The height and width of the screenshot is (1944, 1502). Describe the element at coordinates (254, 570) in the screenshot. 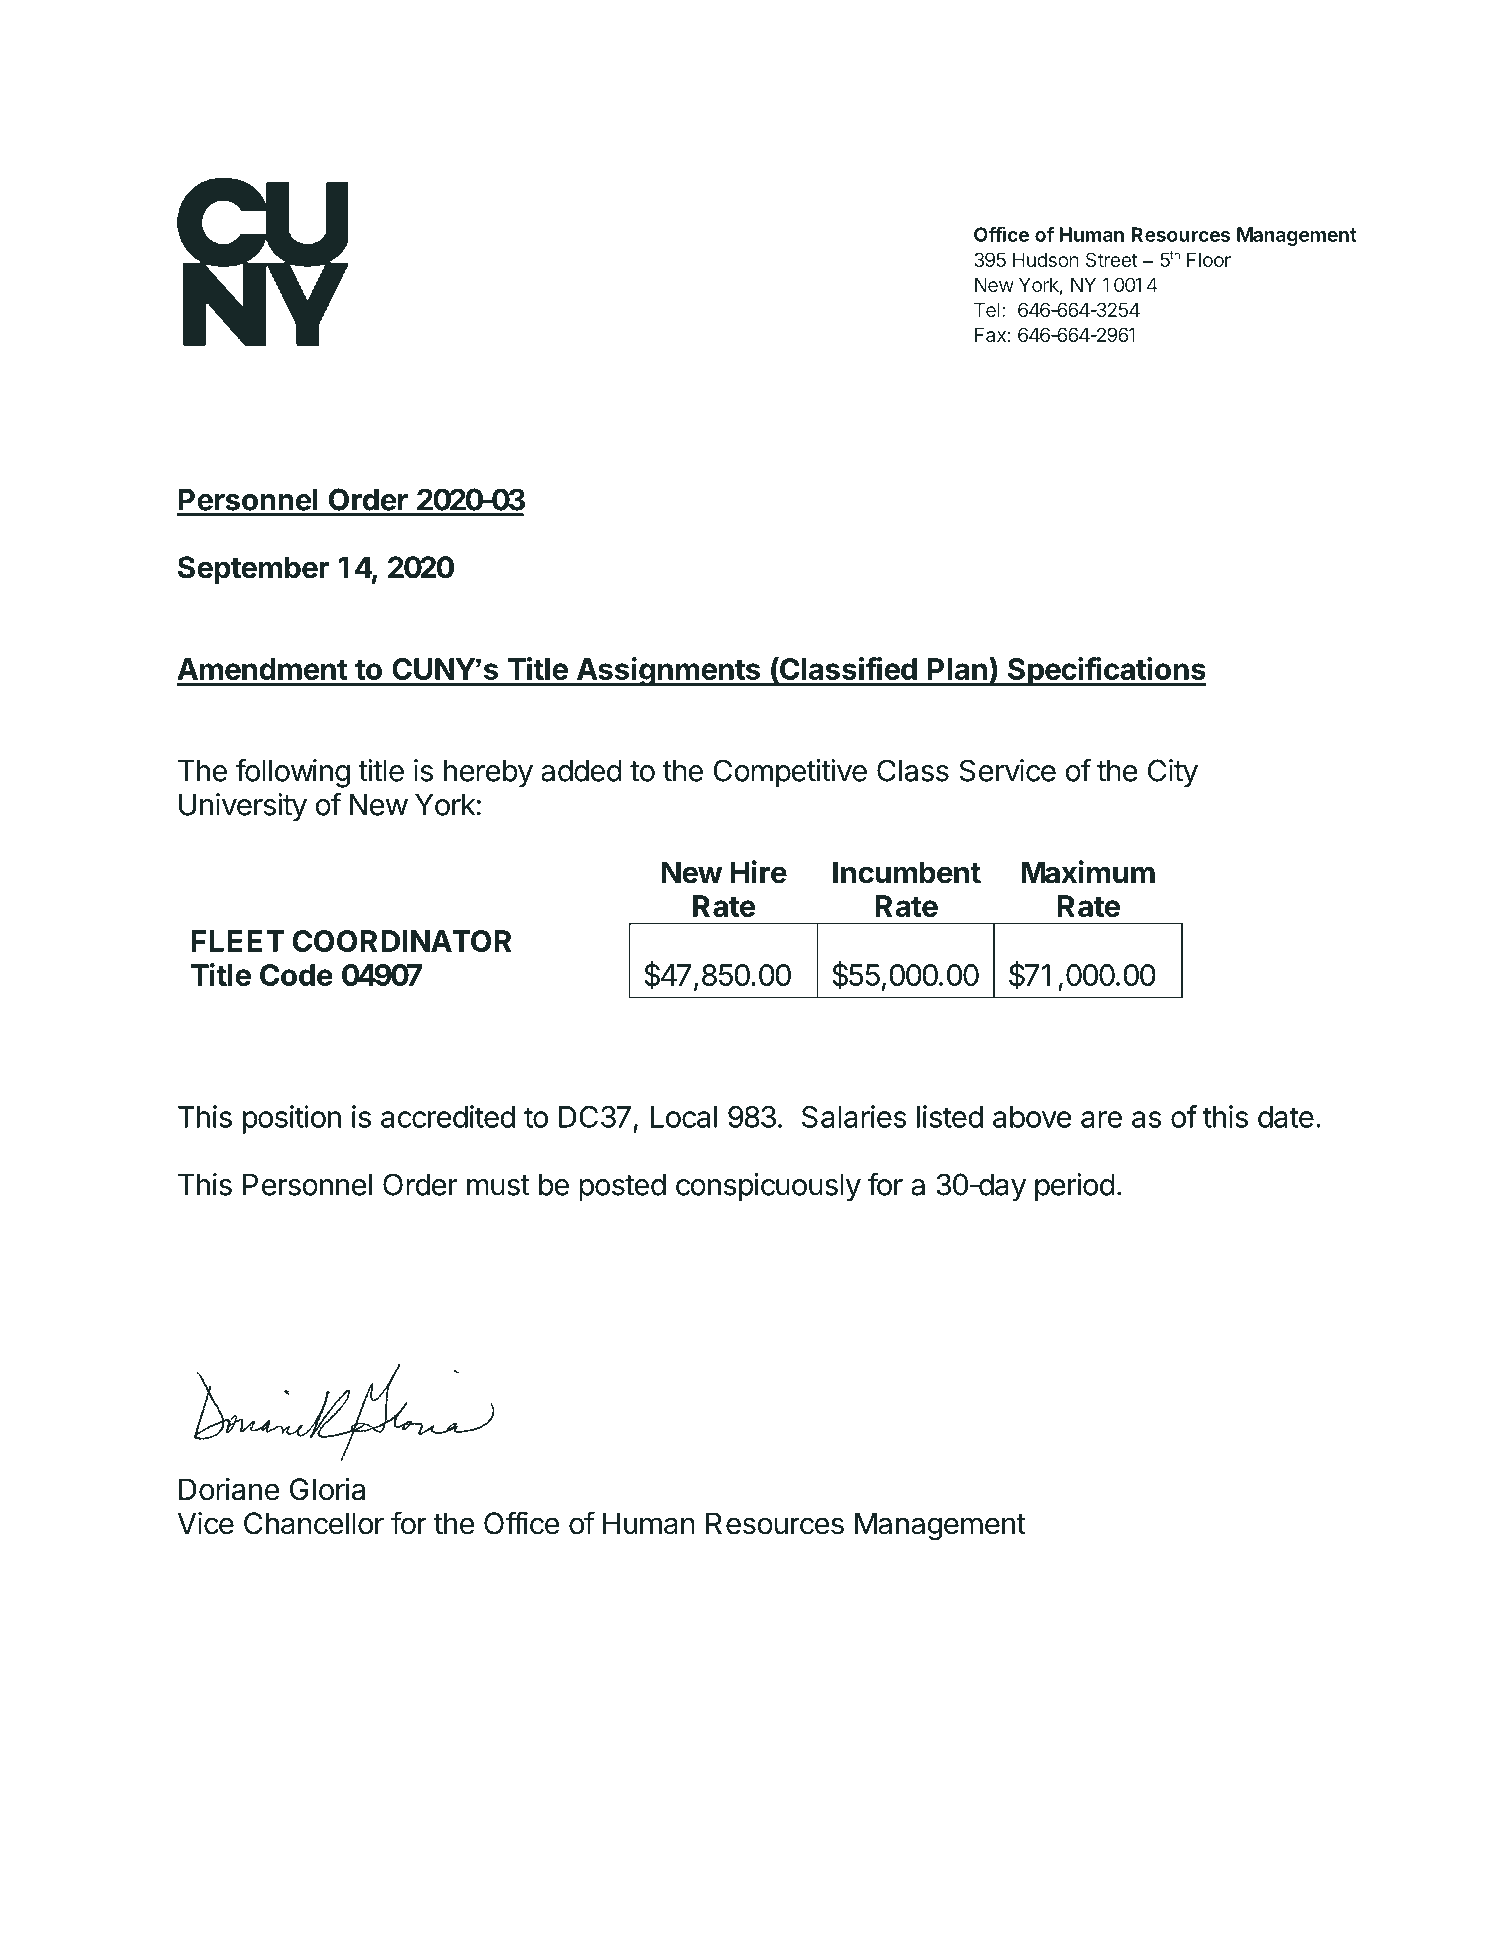

I see `September` at that location.
